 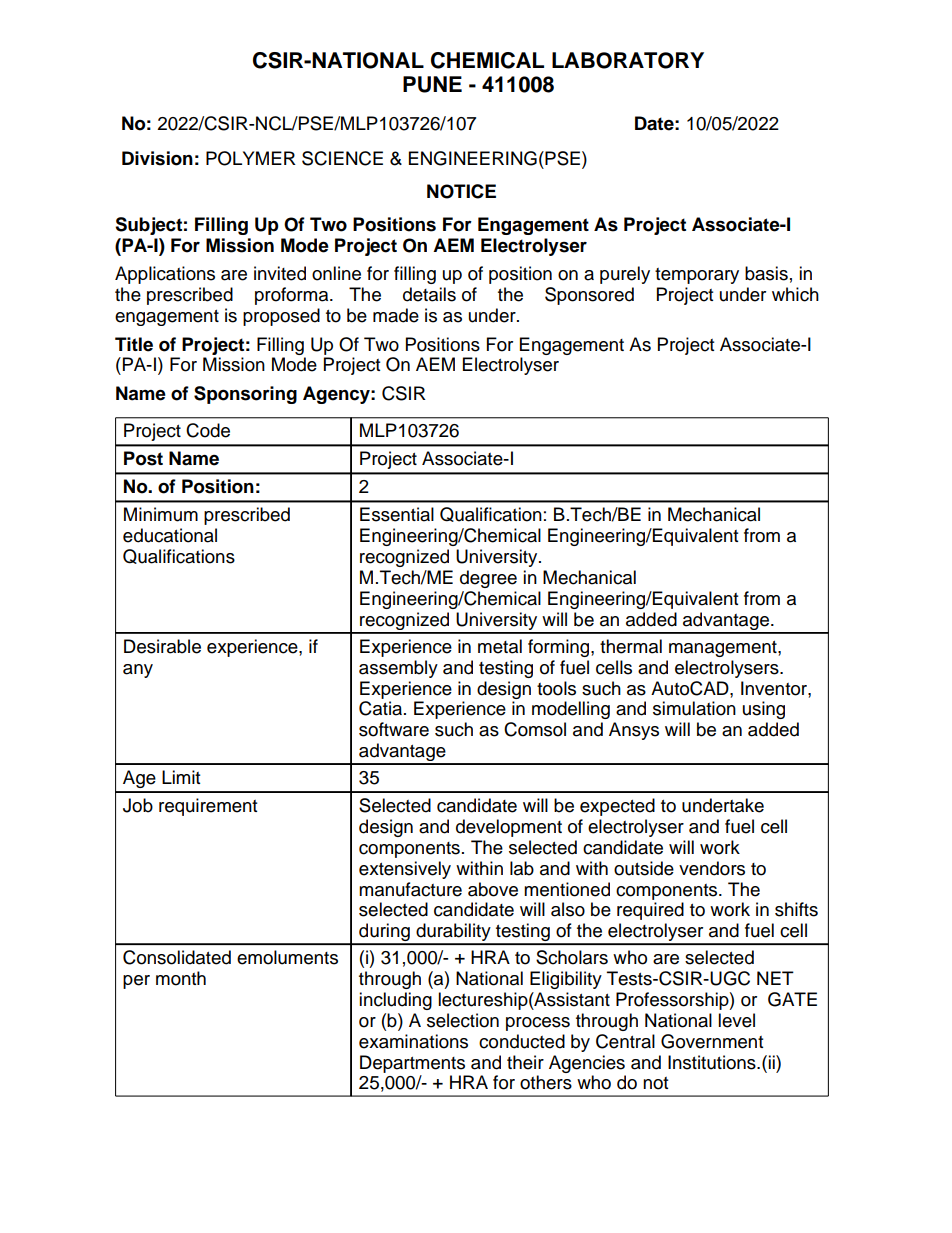 I want to click on degree, so click(x=488, y=579).
